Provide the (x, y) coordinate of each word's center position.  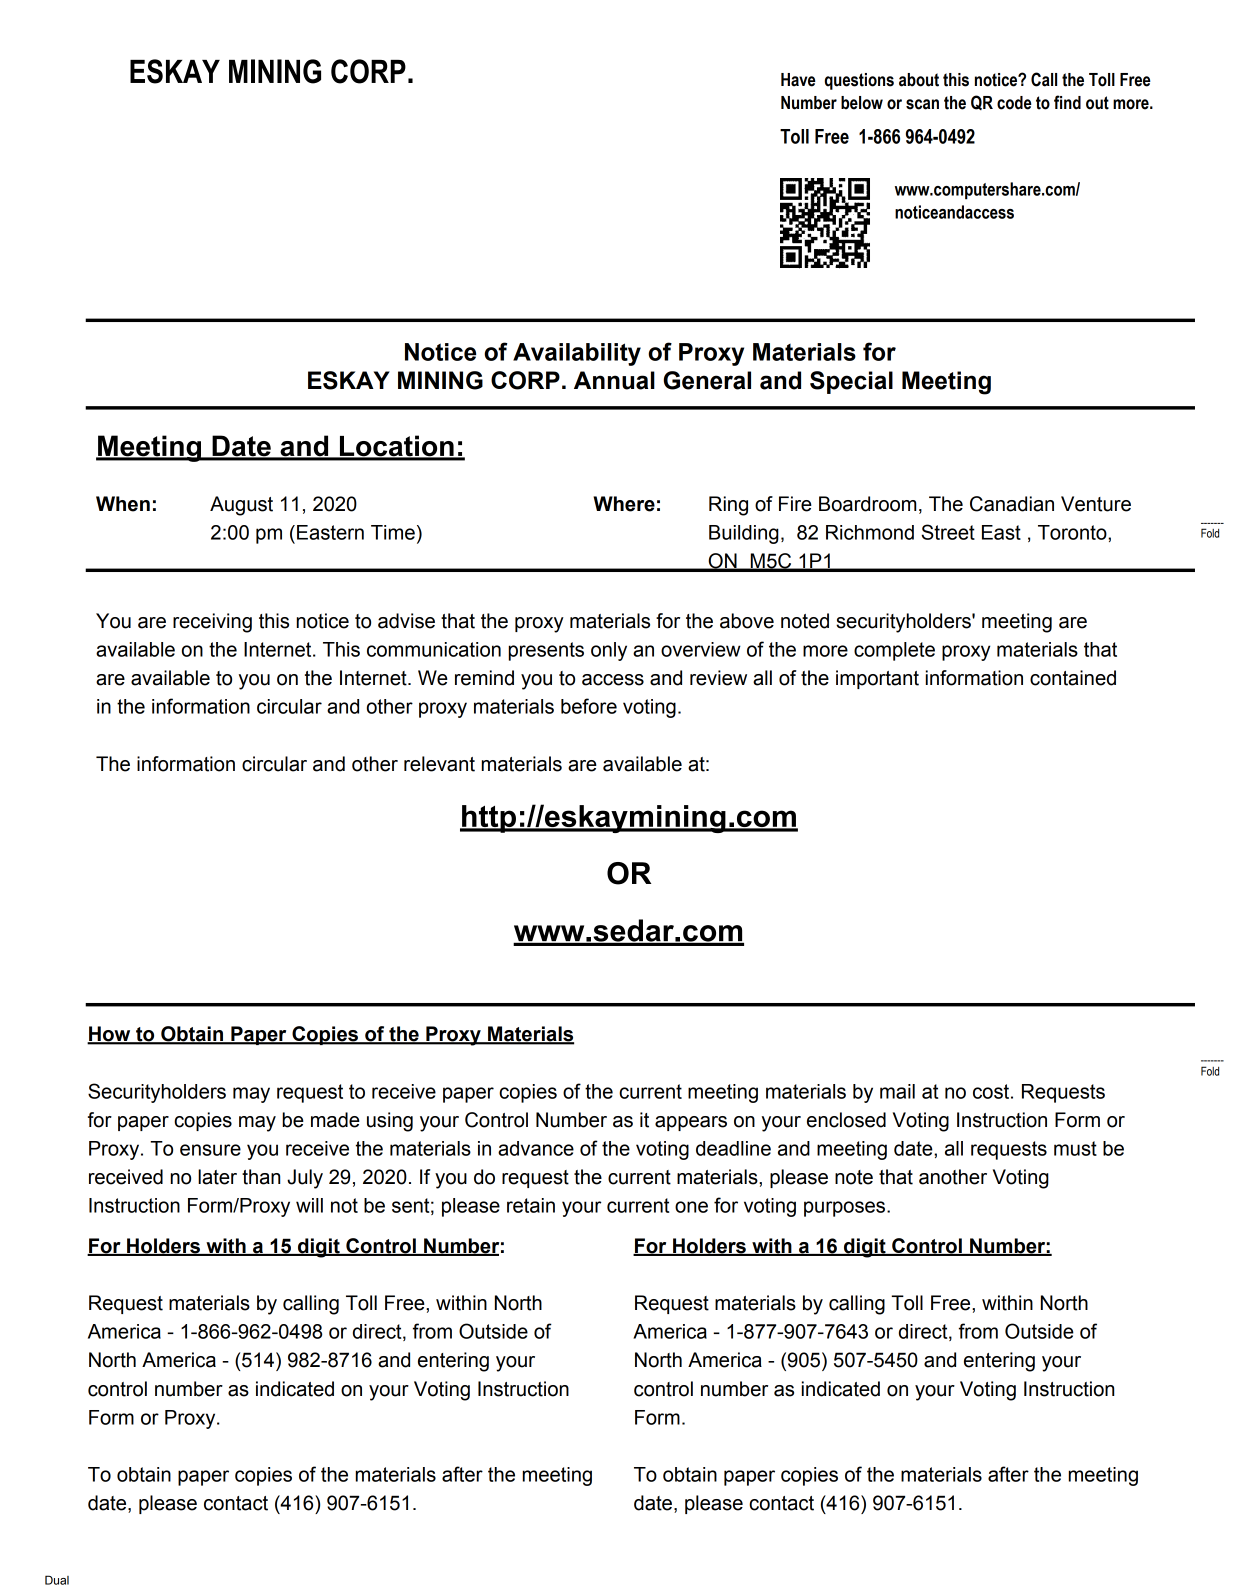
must (1075, 1148)
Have (798, 80)
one (691, 1207)
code (1014, 103)
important (877, 679)
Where (624, 504)
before (589, 706)
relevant (439, 764)
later (217, 1177)
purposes (846, 1209)
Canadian (1012, 504)
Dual (57, 1580)
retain (531, 1205)
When (123, 504)
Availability (577, 354)
